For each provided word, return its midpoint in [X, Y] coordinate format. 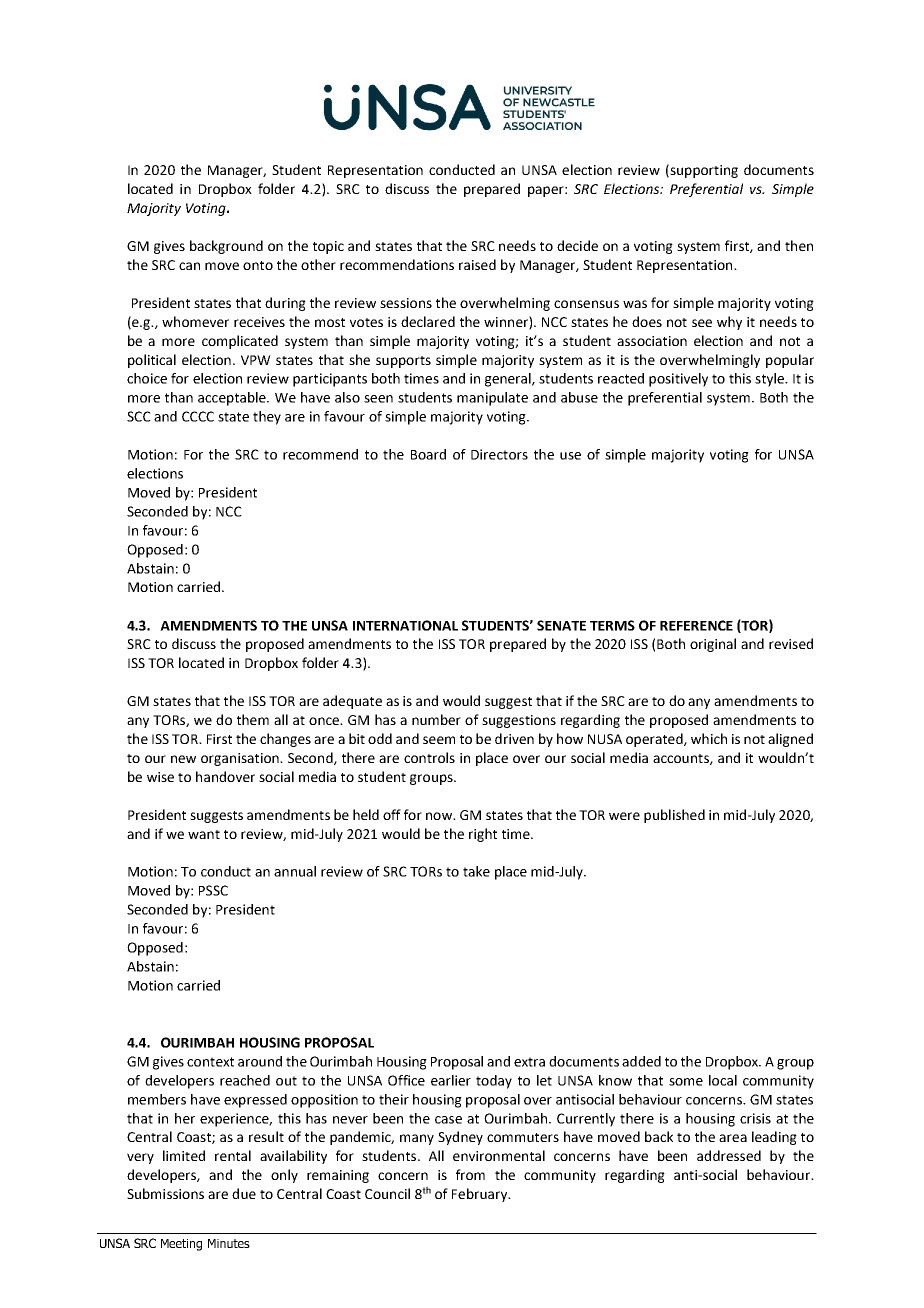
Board [428, 454]
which [709, 738]
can [189, 266]
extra [529, 1062]
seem [439, 740]
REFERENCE [696, 625]
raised [477, 264]
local [723, 1080]
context [210, 1062]
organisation [241, 759]
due [244, 1193]
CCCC [198, 416]
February [481, 1195]
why [729, 323]
